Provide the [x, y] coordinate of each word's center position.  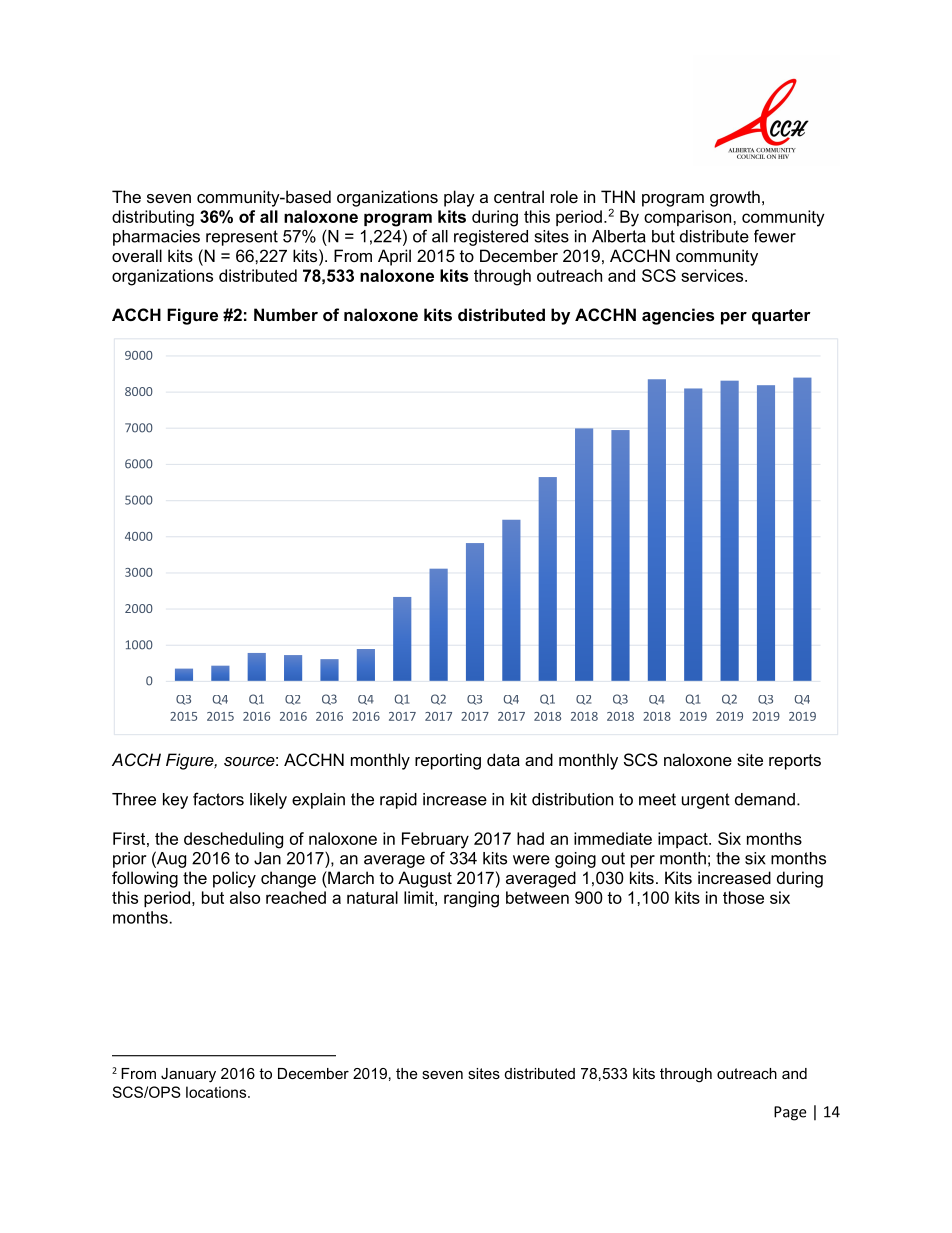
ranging [471, 899]
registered [491, 238]
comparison [689, 218]
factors [218, 799]
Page [790, 1113]
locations [217, 1092]
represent [242, 238]
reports [795, 762]
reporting [448, 761]
